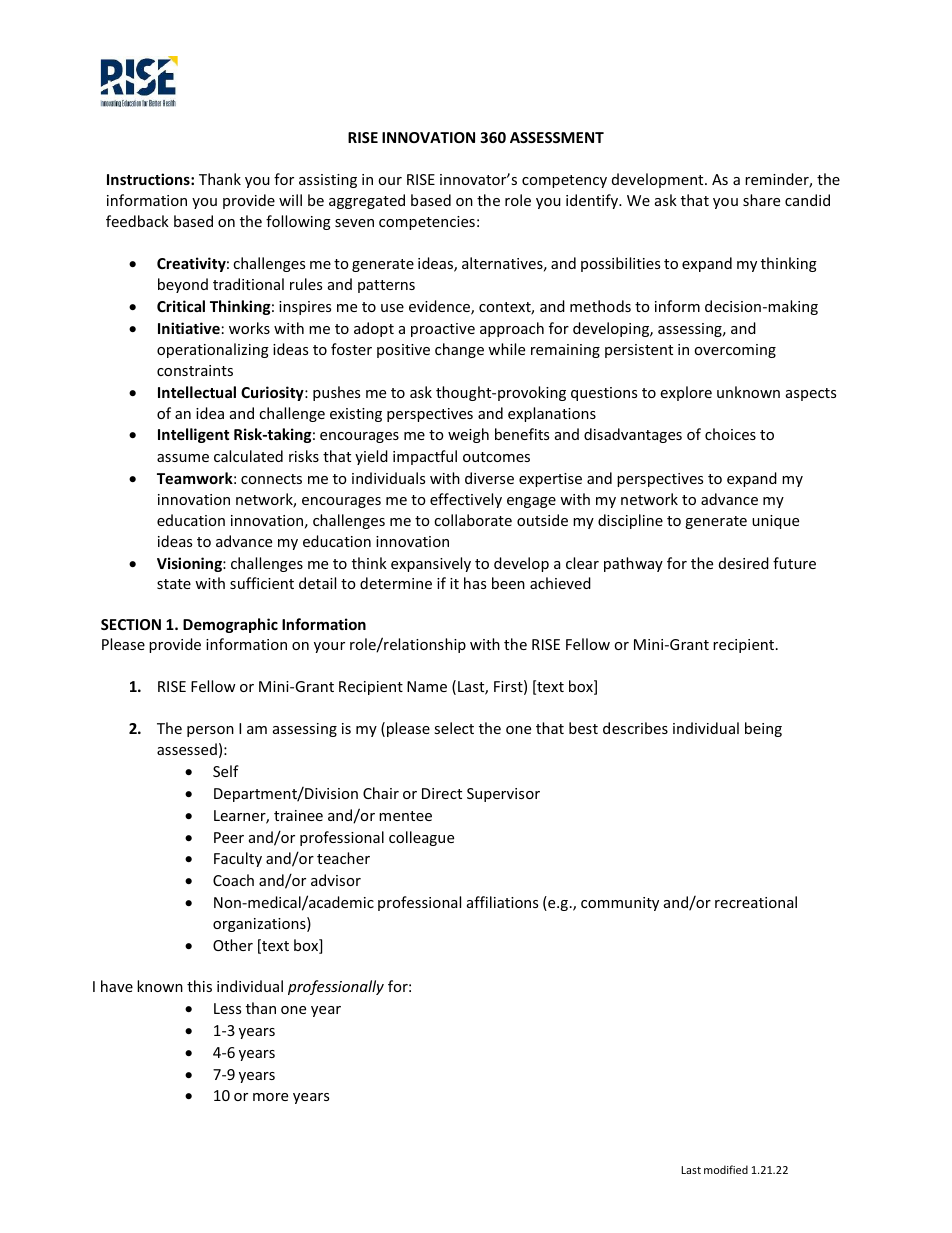 The width and height of the screenshot is (952, 1233). Describe the element at coordinates (270, 1097) in the screenshot. I see `more` at that location.
